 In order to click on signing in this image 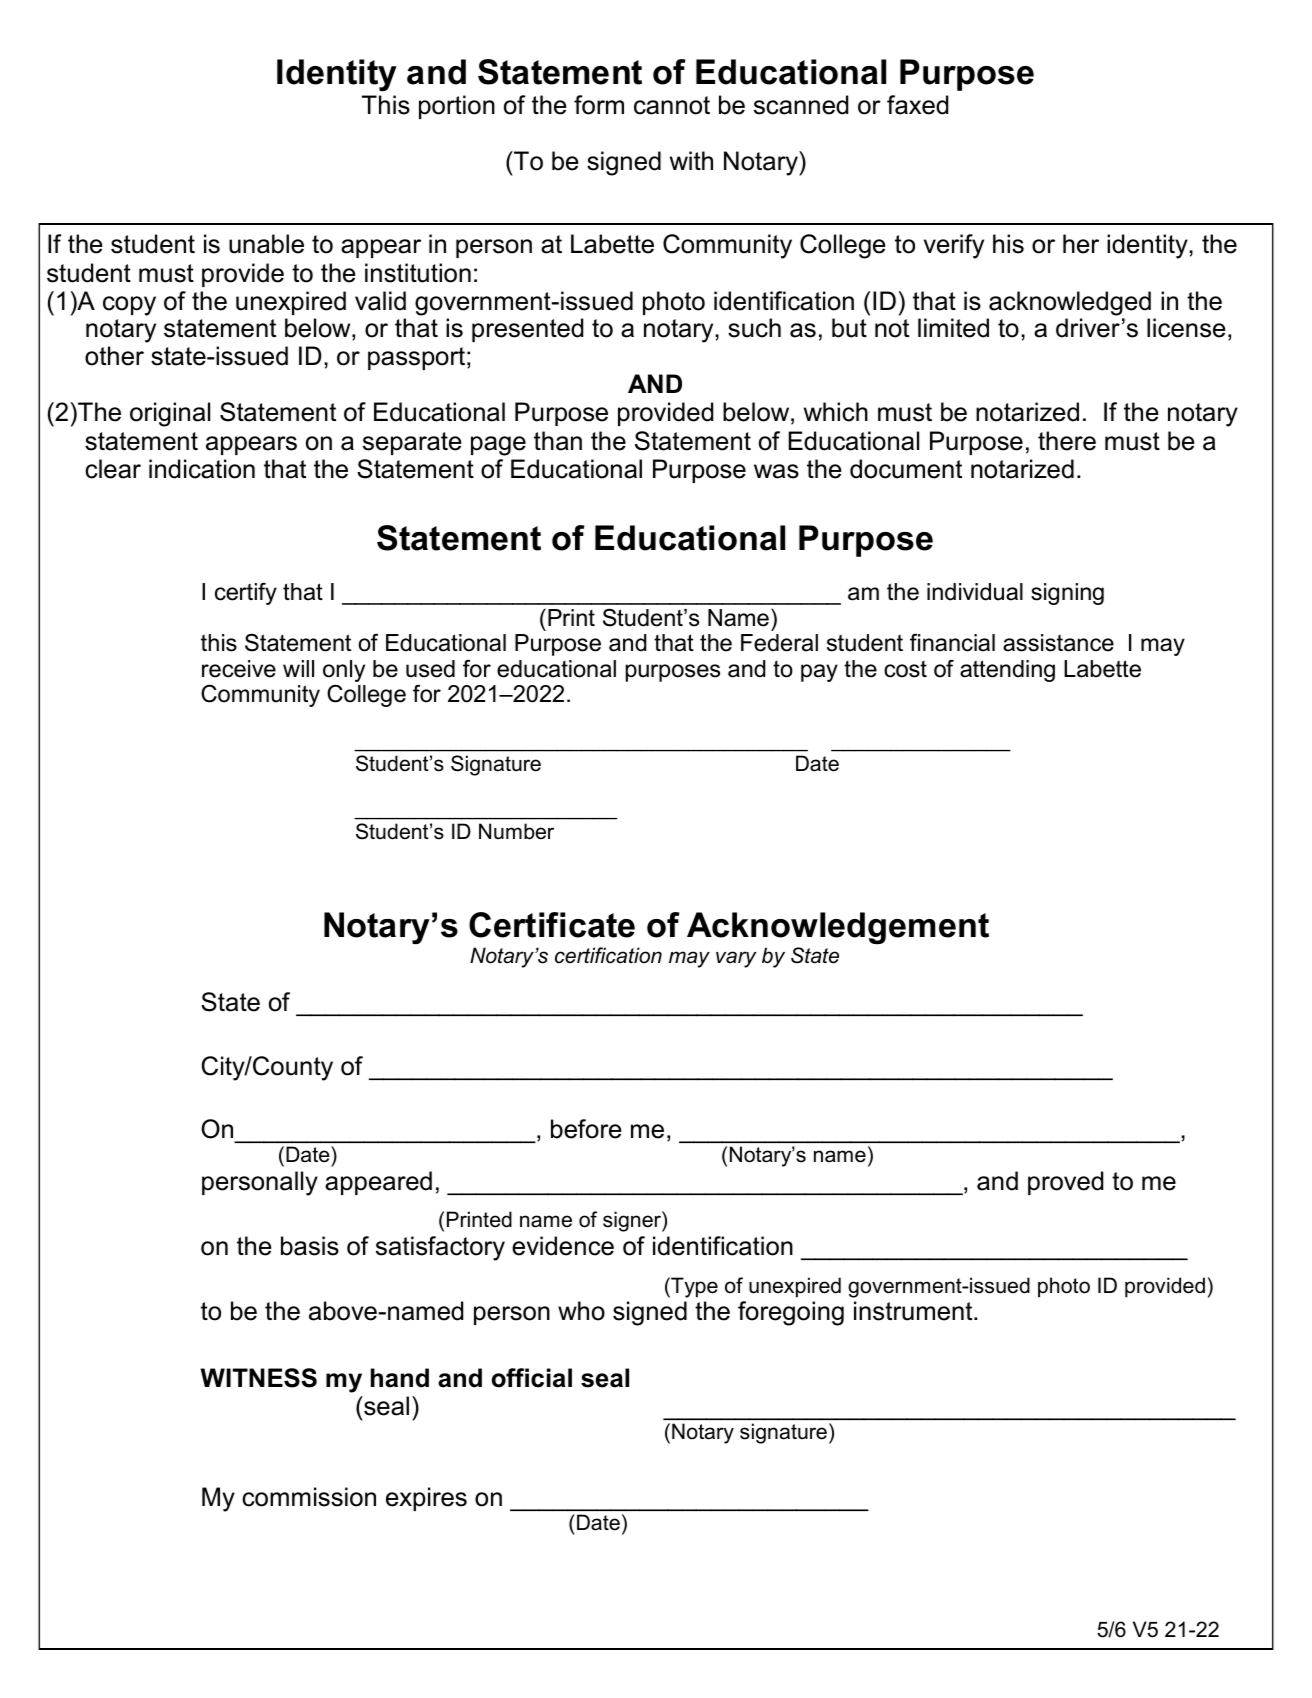, I will do `click(1067, 594)`.
